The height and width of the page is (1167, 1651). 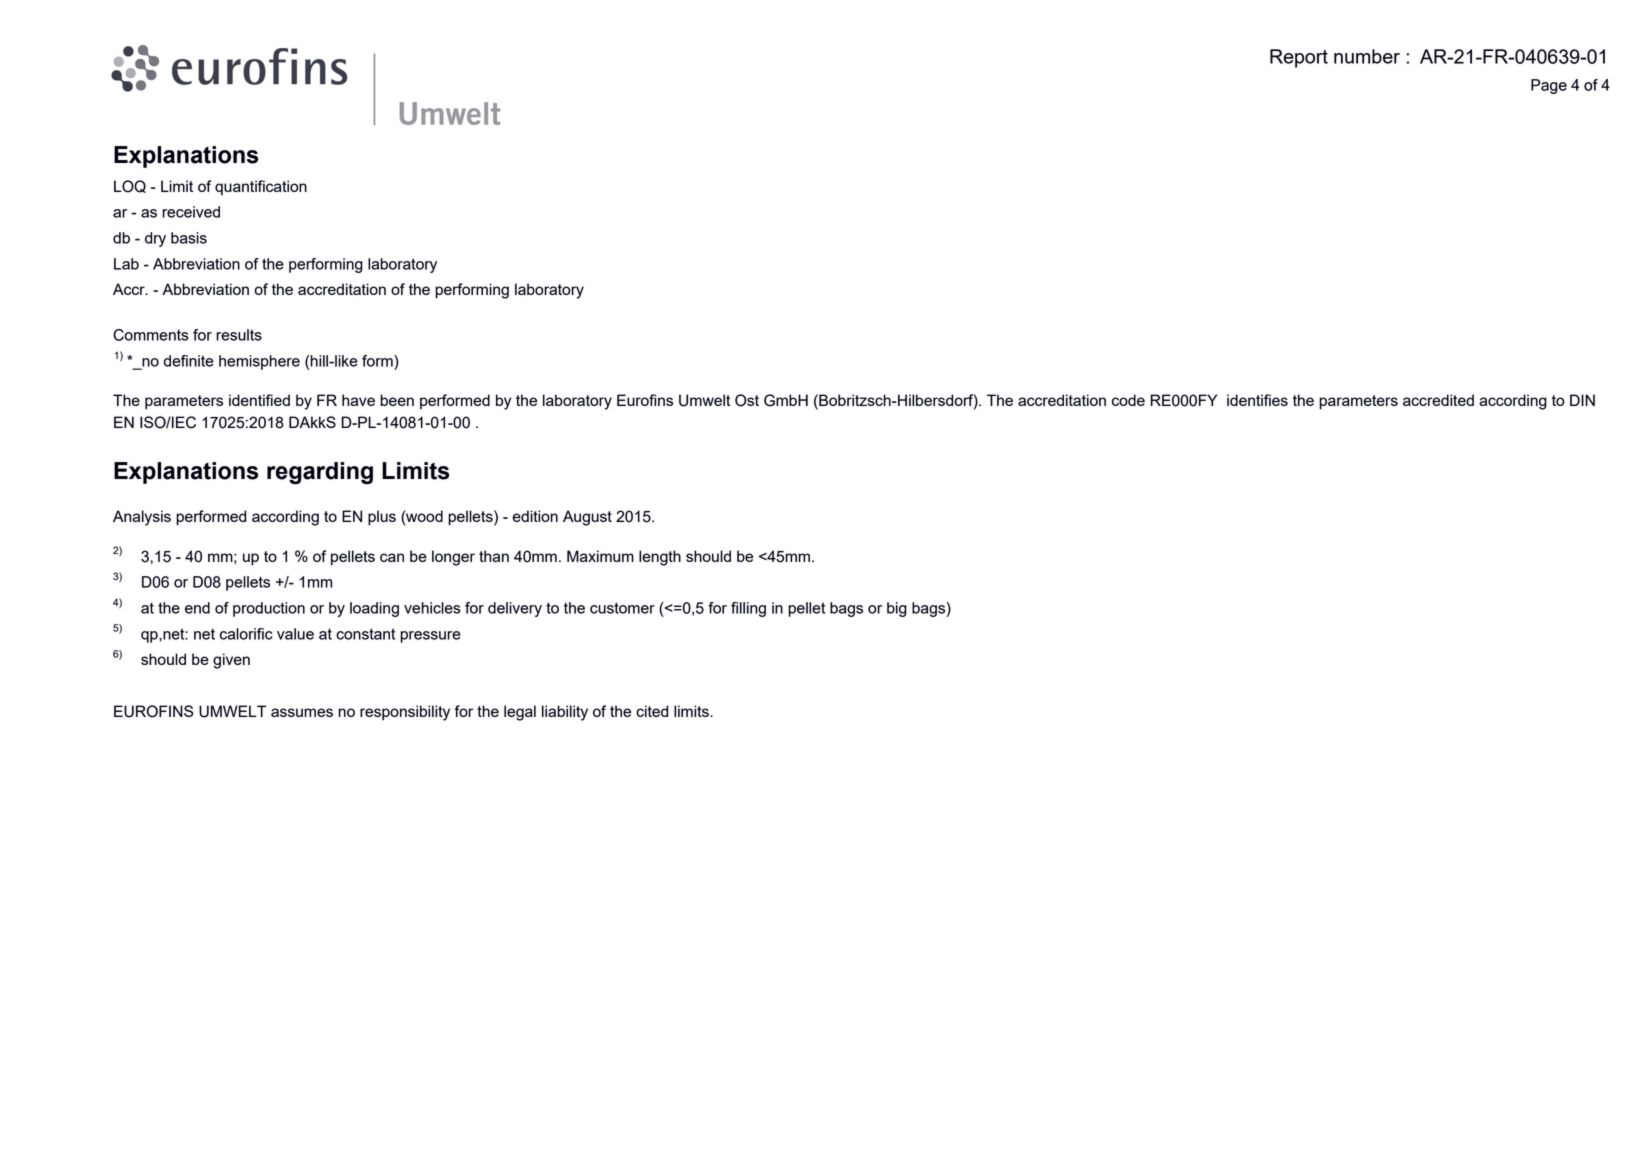 I want to click on big, so click(x=897, y=609).
